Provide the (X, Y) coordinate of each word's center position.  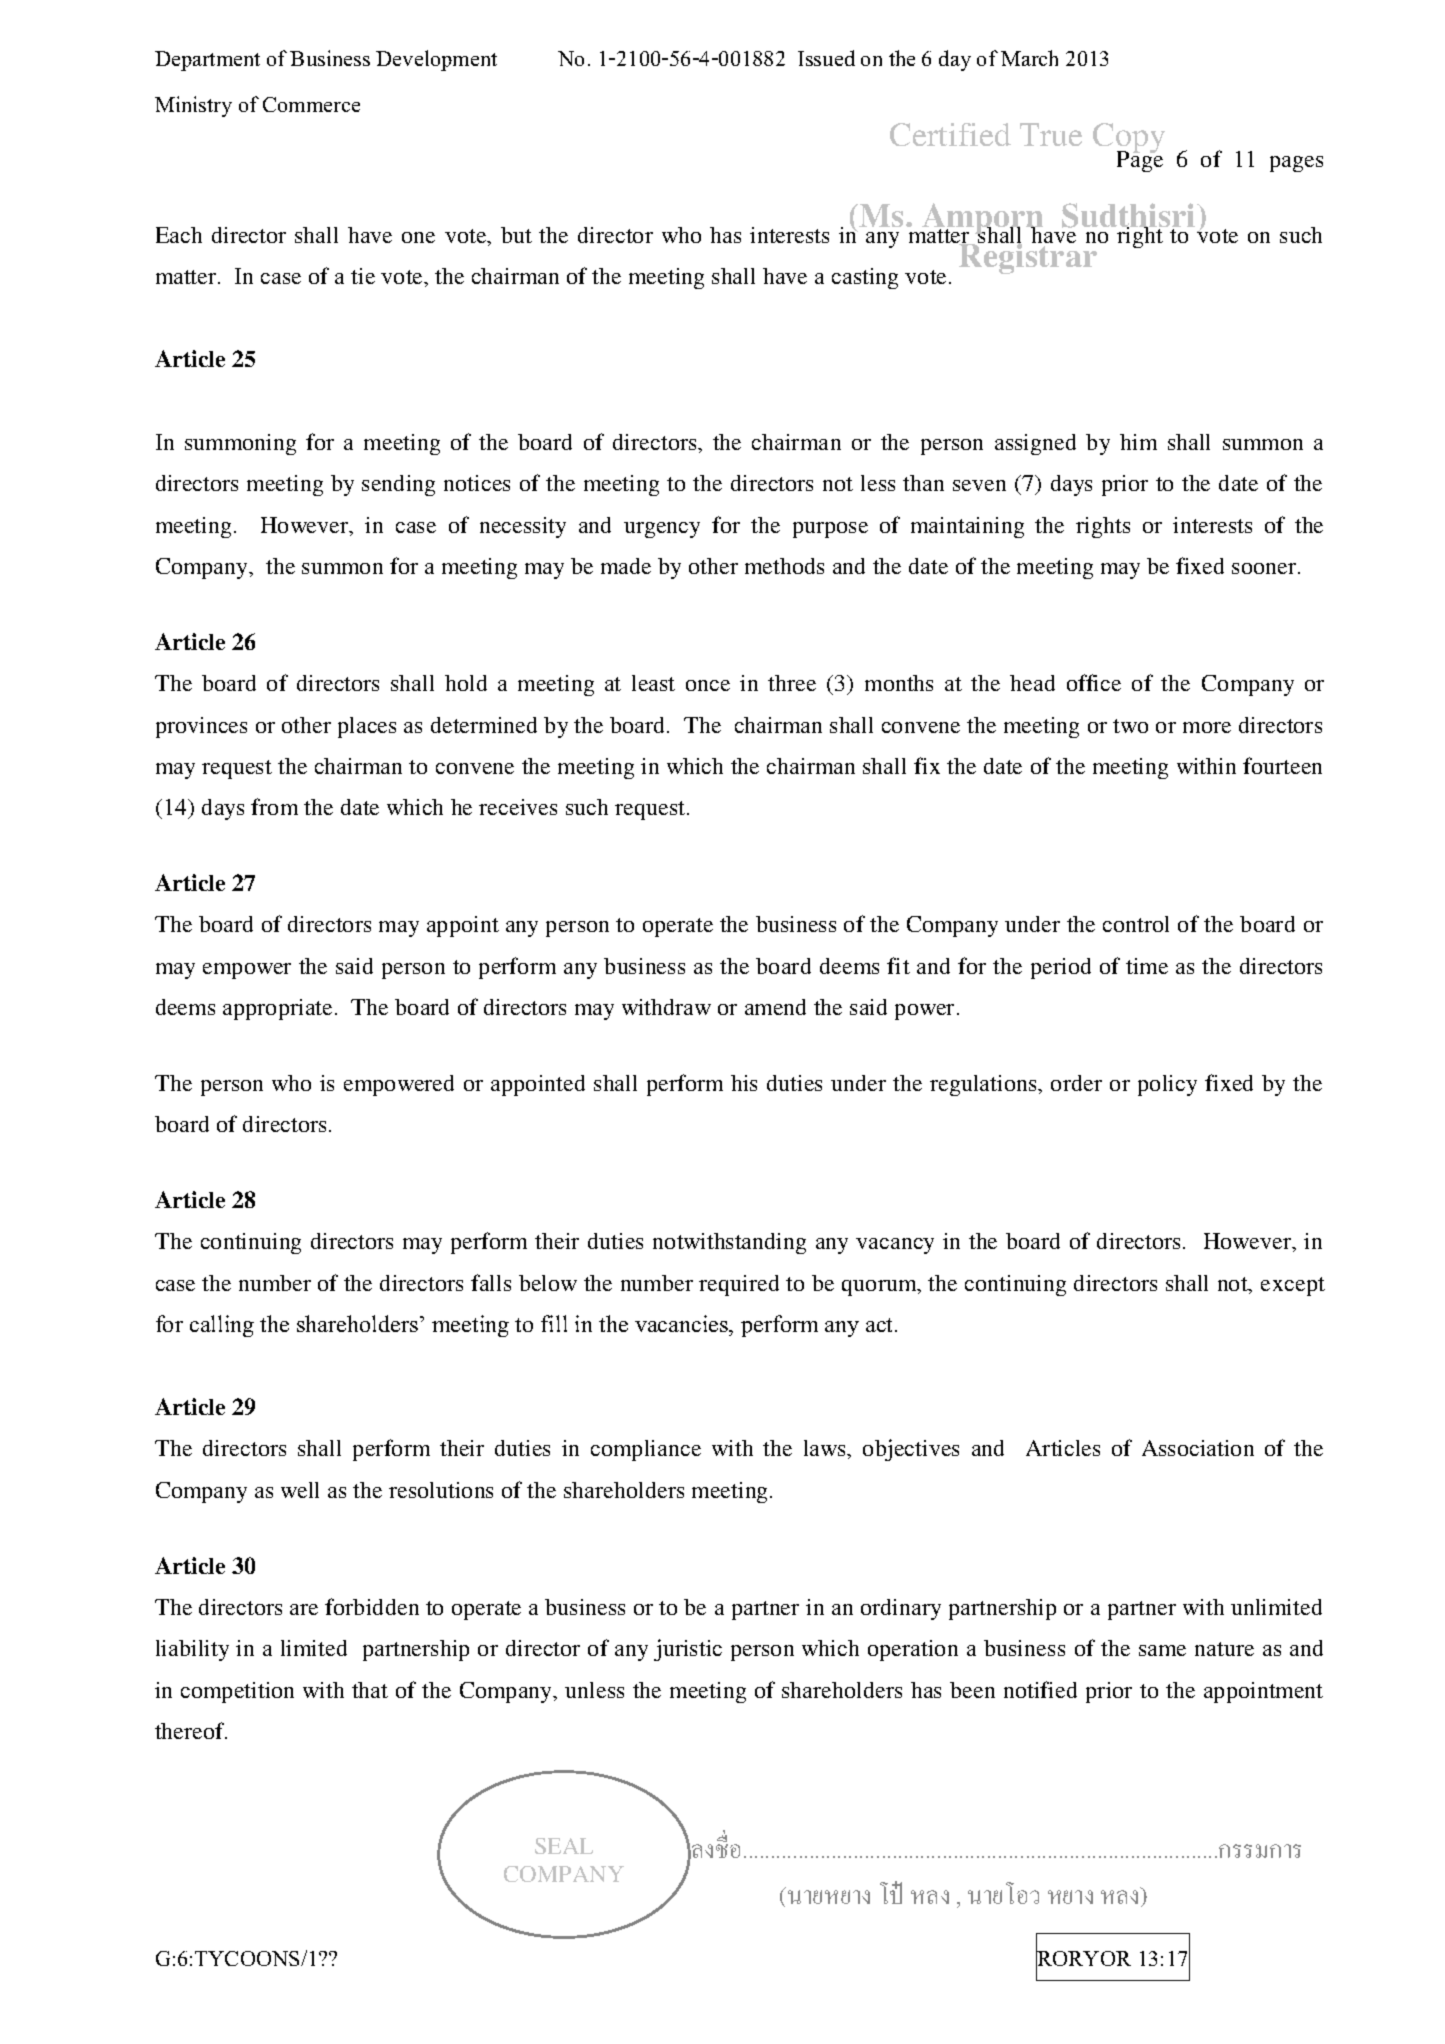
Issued (826, 58)
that (370, 1690)
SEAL (564, 1846)
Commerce (311, 104)
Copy (1129, 139)
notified (1040, 1689)
